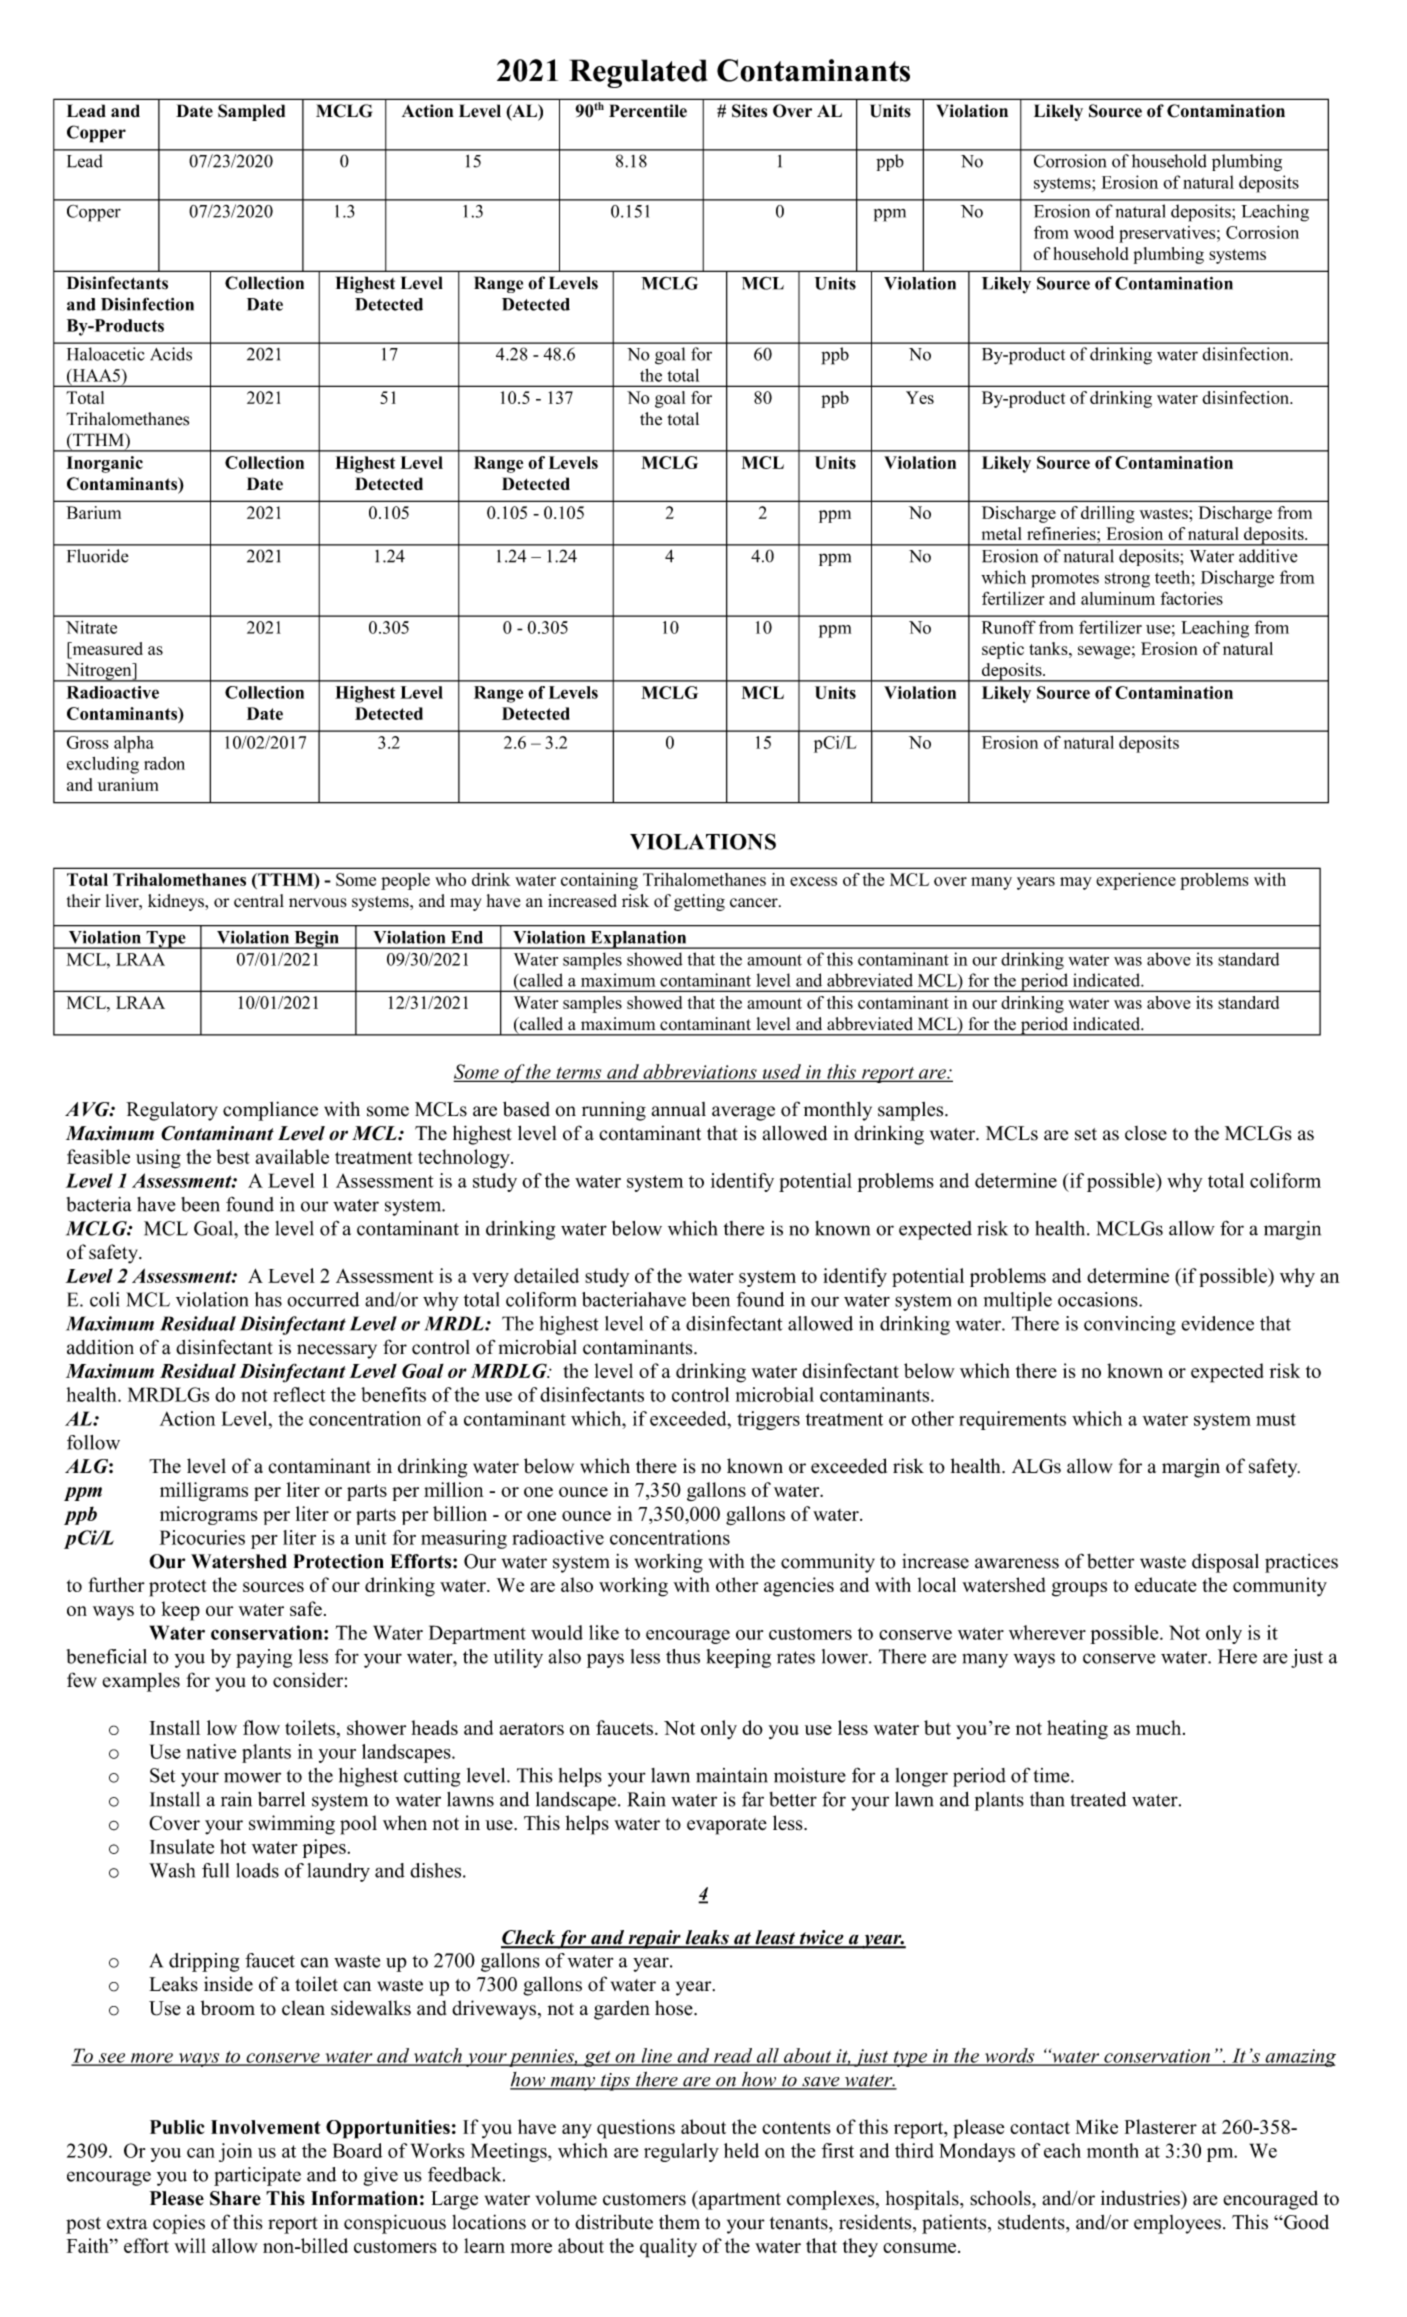 The height and width of the document is (2317, 1407). I want to click on annual, so click(679, 1109).
